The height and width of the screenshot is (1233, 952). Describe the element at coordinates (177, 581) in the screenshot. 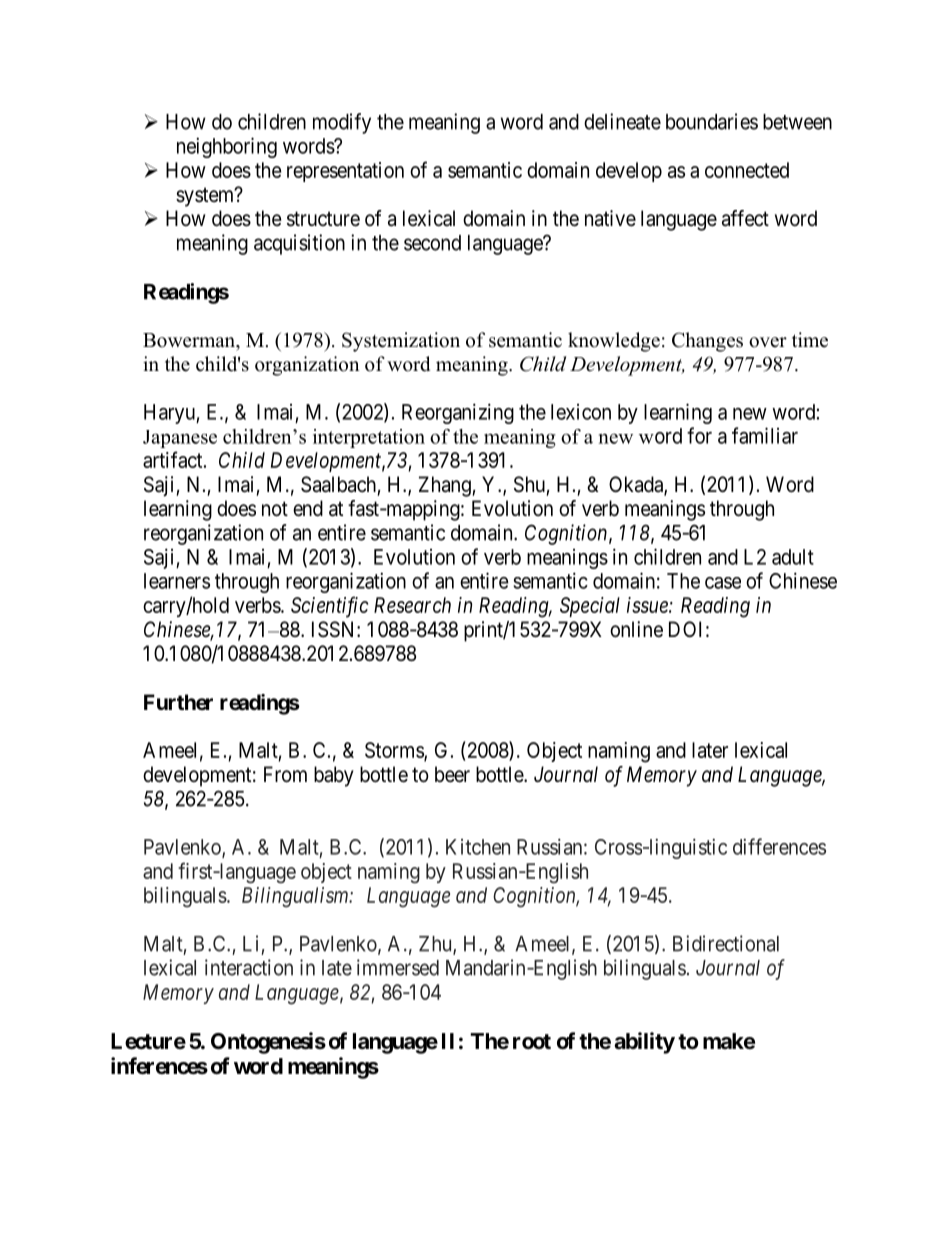

I see `learners` at that location.
